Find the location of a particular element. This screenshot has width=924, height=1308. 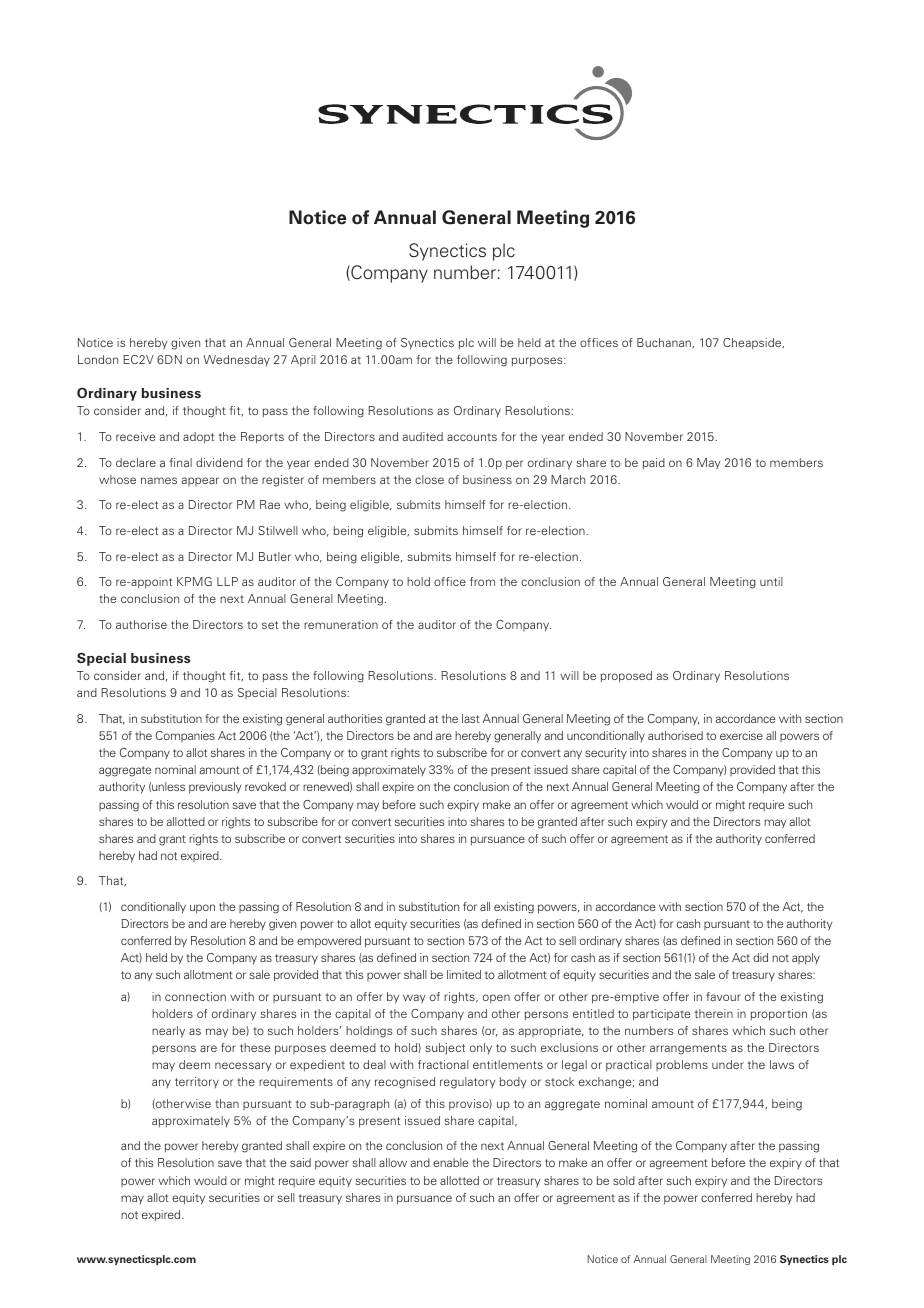

upon is located at coordinates (202, 909).
